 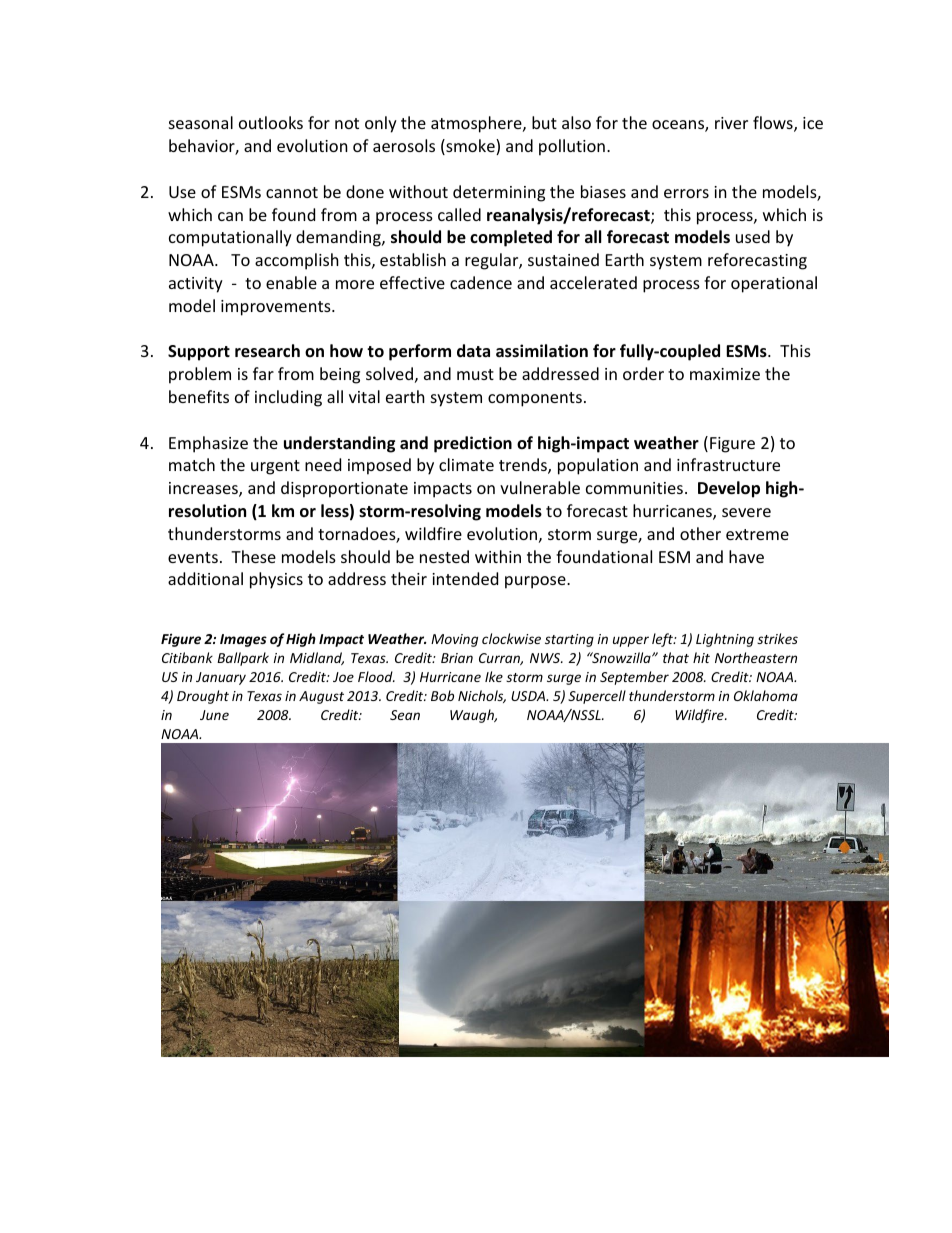 What do you see at coordinates (288, 398) in the image?
I see `including` at bounding box center [288, 398].
